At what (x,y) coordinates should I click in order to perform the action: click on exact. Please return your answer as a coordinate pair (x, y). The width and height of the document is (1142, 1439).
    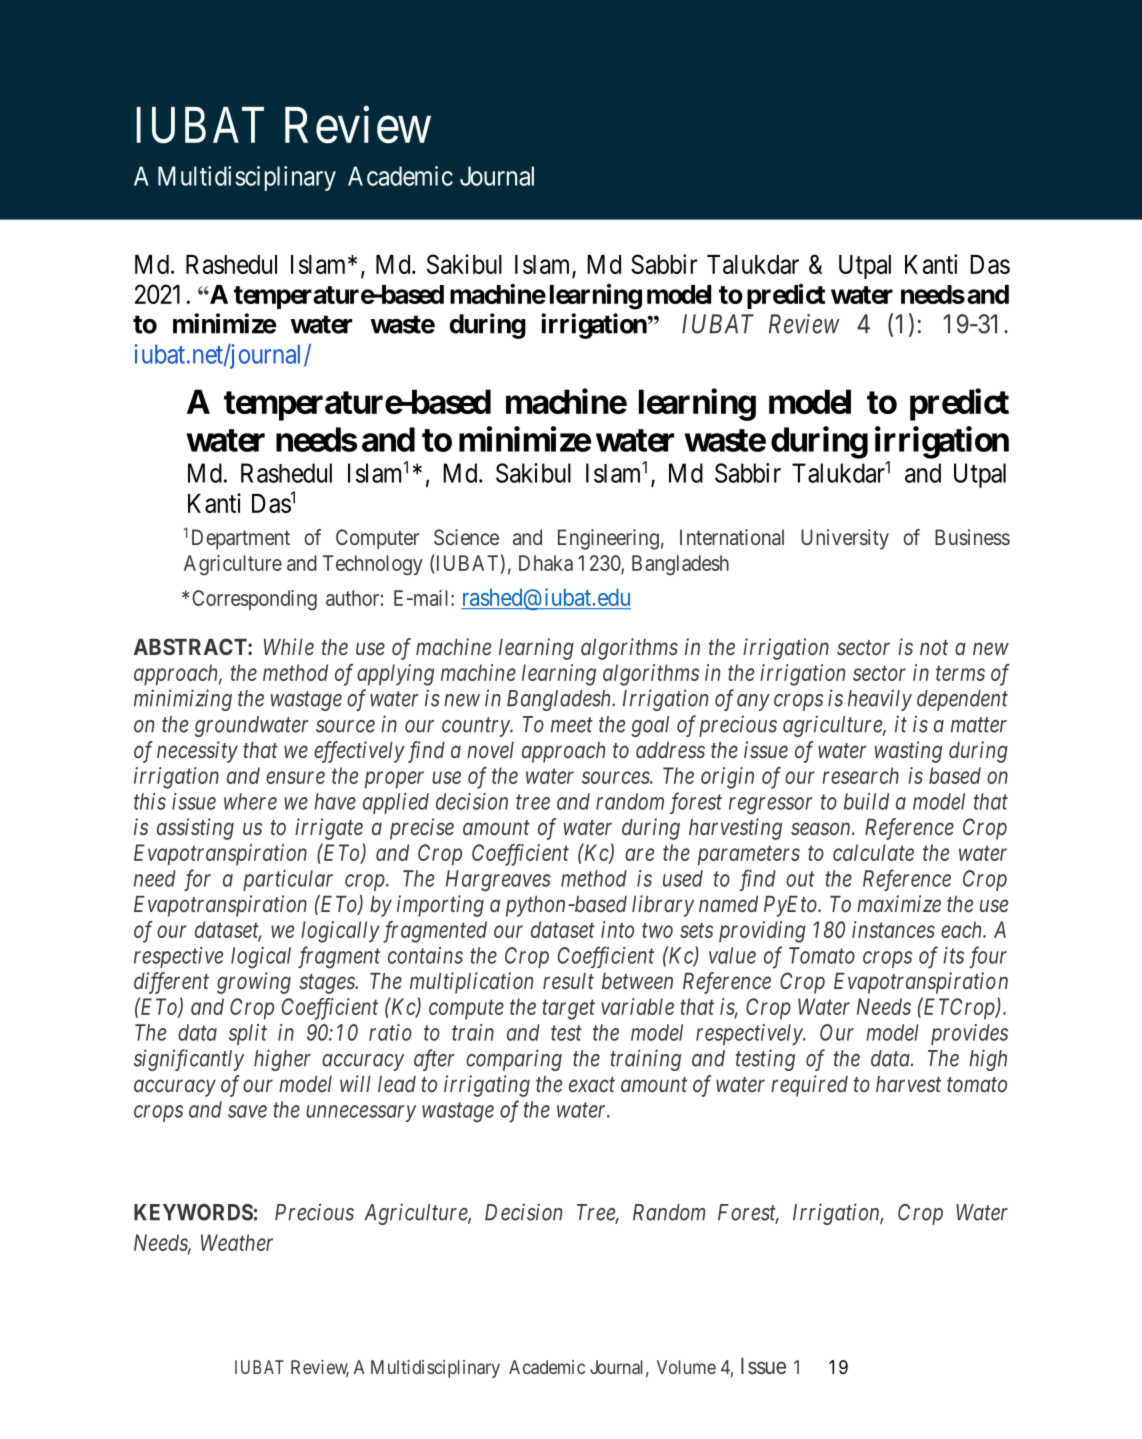
    Looking at the image, I should click on (592, 1084).
